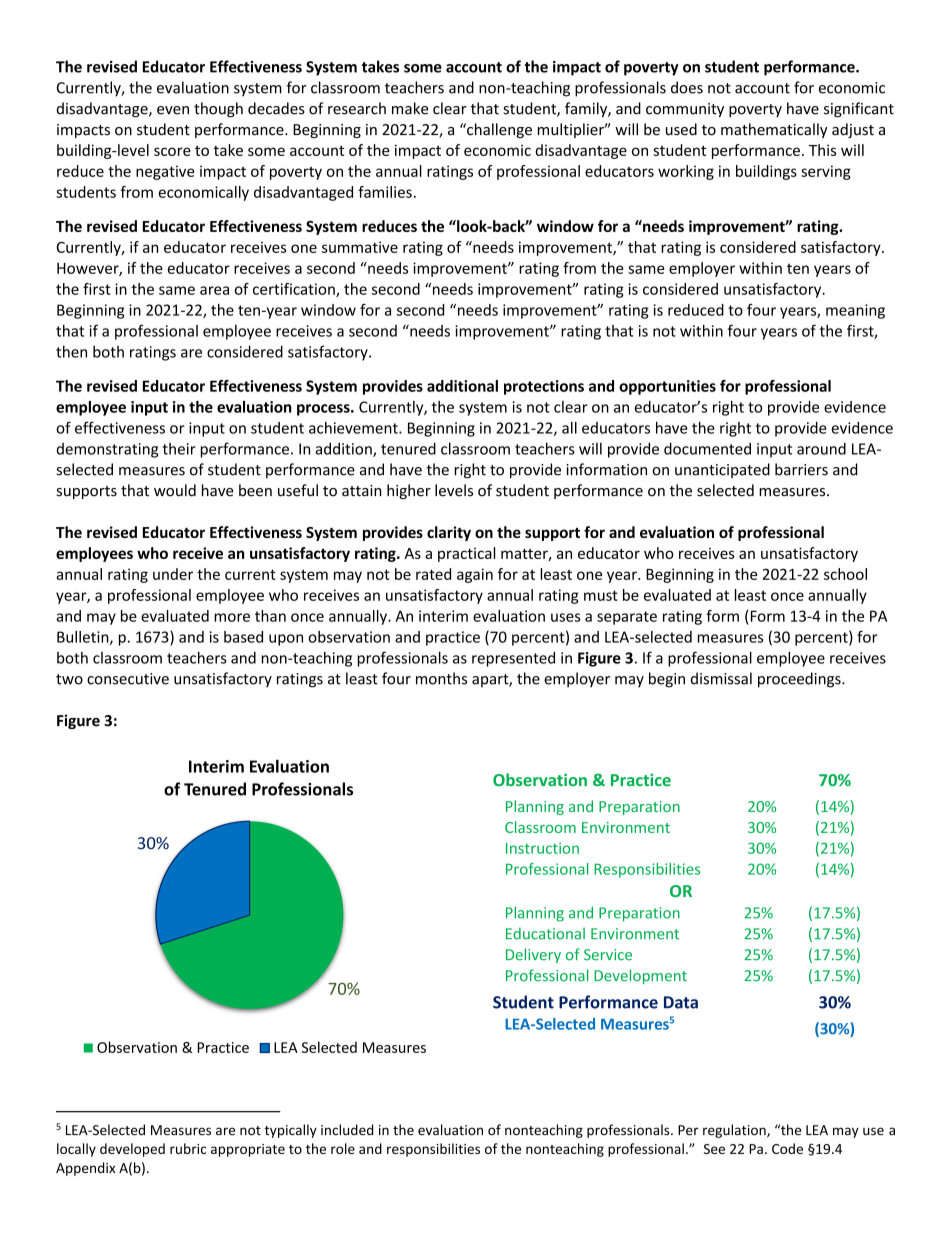 The height and width of the screenshot is (1233, 952). What do you see at coordinates (774, 130) in the screenshot?
I see `mathematically` at bounding box center [774, 130].
